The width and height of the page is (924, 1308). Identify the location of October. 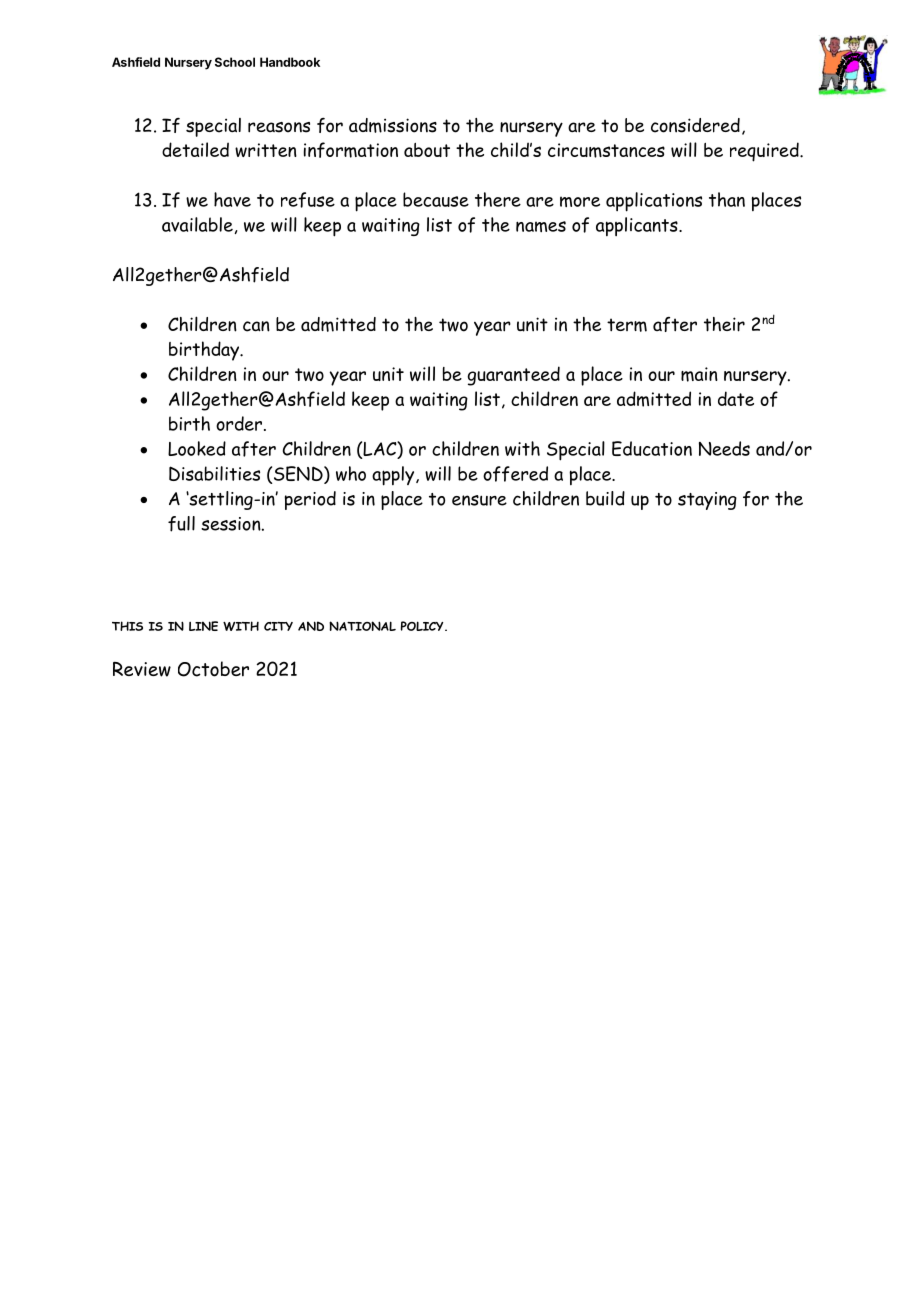
(213, 669).
